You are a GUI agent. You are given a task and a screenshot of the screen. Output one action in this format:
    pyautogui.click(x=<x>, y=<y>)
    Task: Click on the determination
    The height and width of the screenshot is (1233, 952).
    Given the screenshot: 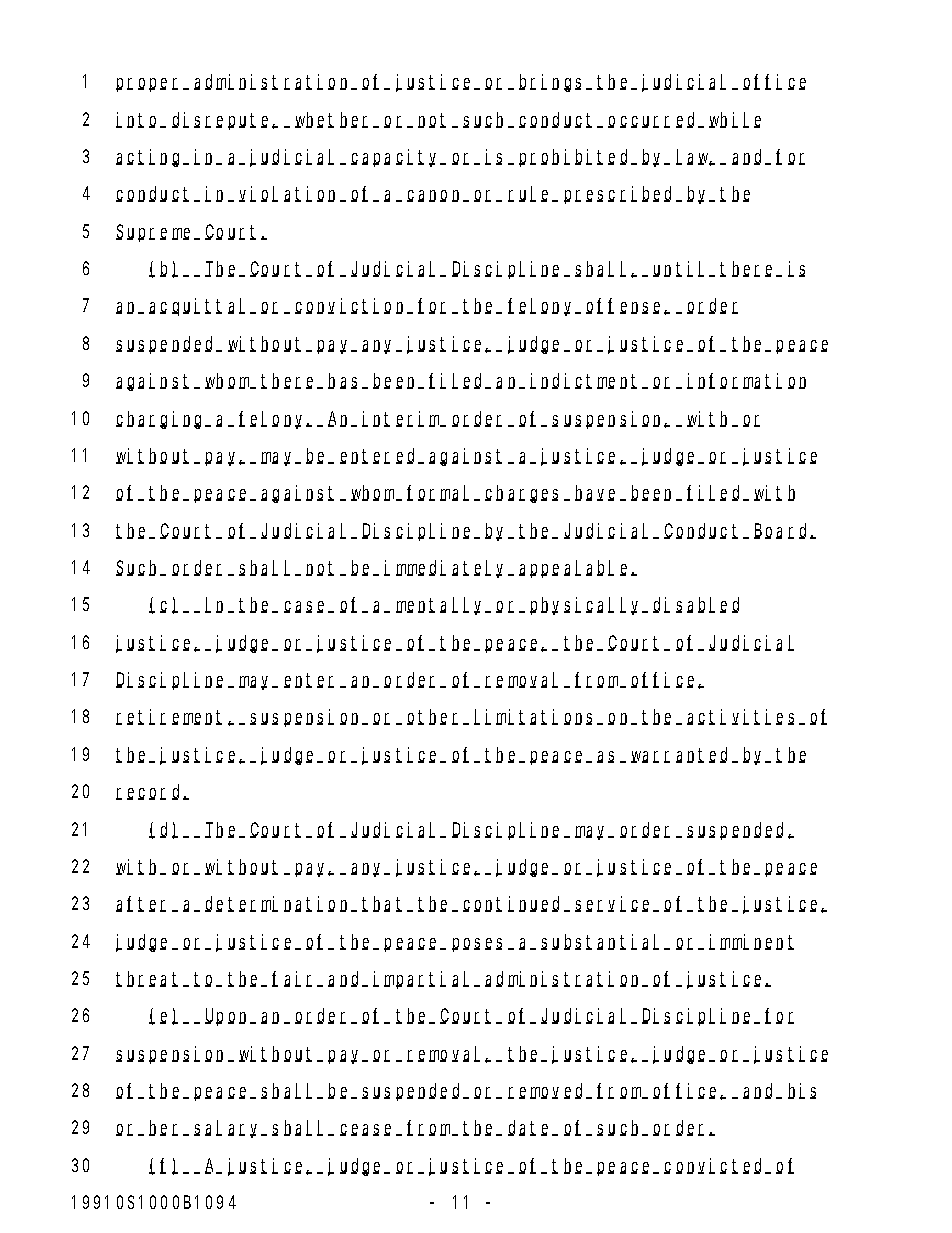 What is the action you would take?
    pyautogui.click(x=279, y=904)
